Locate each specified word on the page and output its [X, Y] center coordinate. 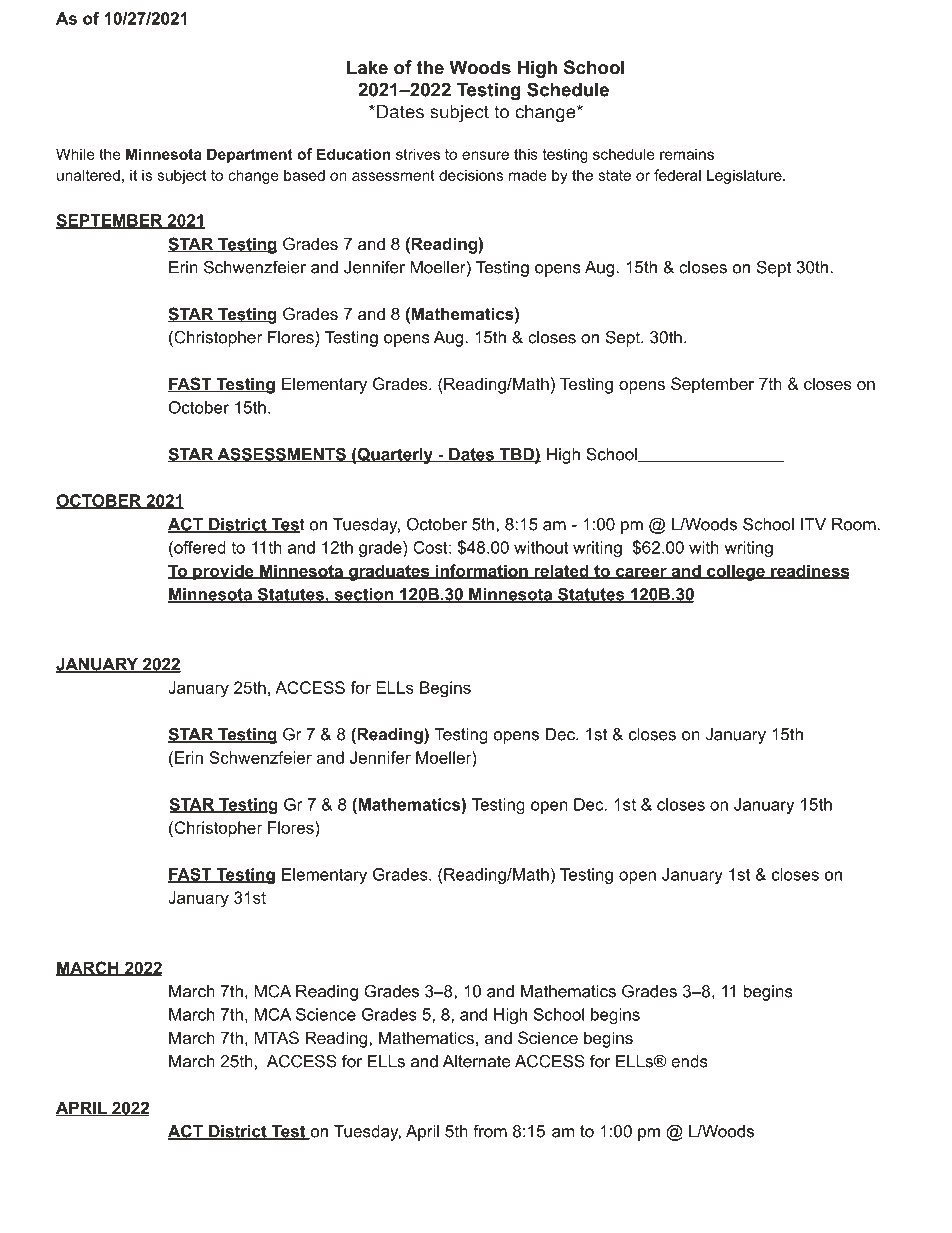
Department [250, 155]
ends [689, 1061]
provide [223, 572]
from [490, 1131]
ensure [485, 155]
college [736, 572]
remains [687, 154]
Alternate [477, 1061]
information [481, 571]
